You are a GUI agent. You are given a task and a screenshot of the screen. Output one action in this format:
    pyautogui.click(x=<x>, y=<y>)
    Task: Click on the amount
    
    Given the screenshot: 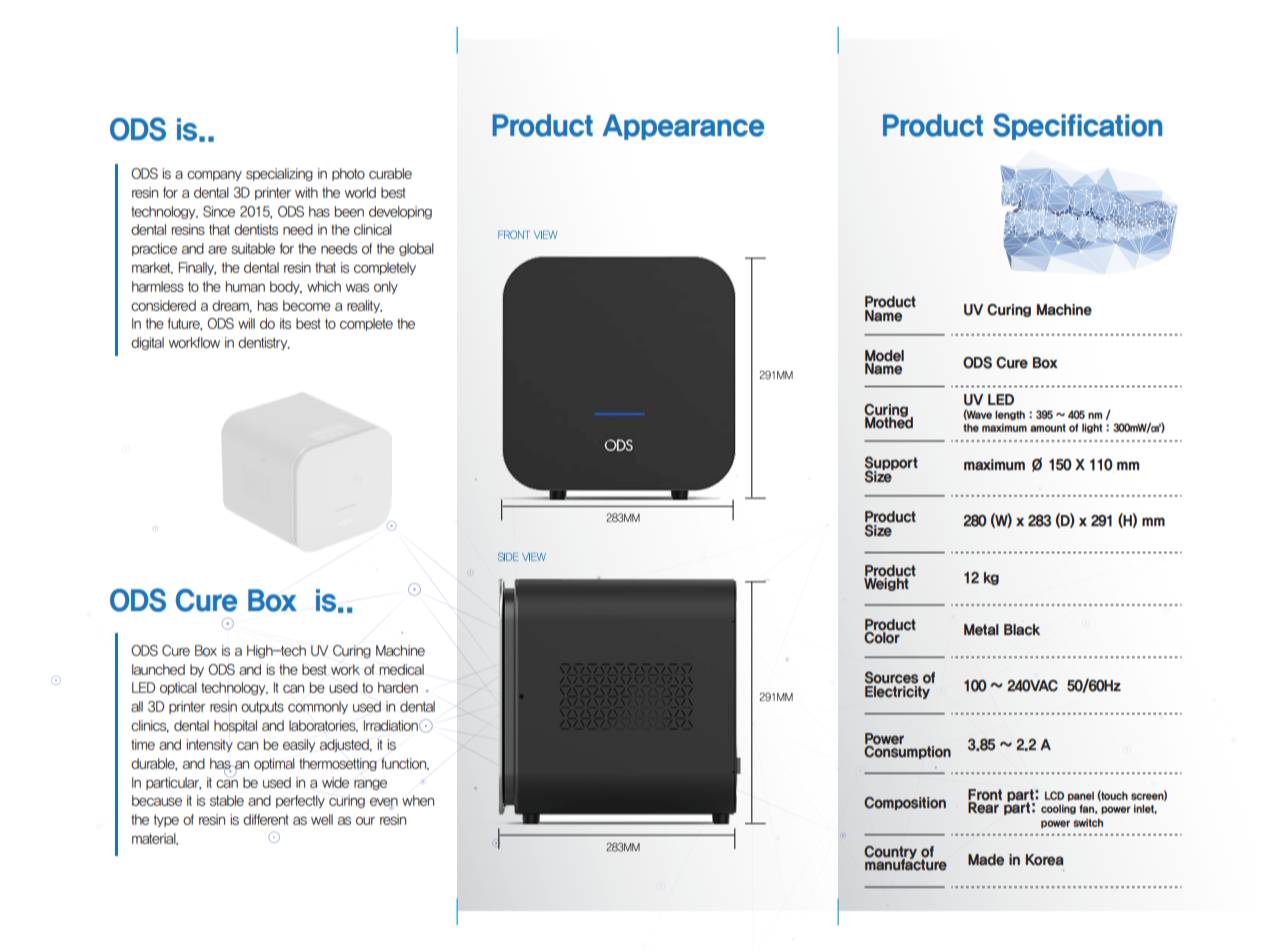 What is the action you would take?
    pyautogui.click(x=1048, y=428)
